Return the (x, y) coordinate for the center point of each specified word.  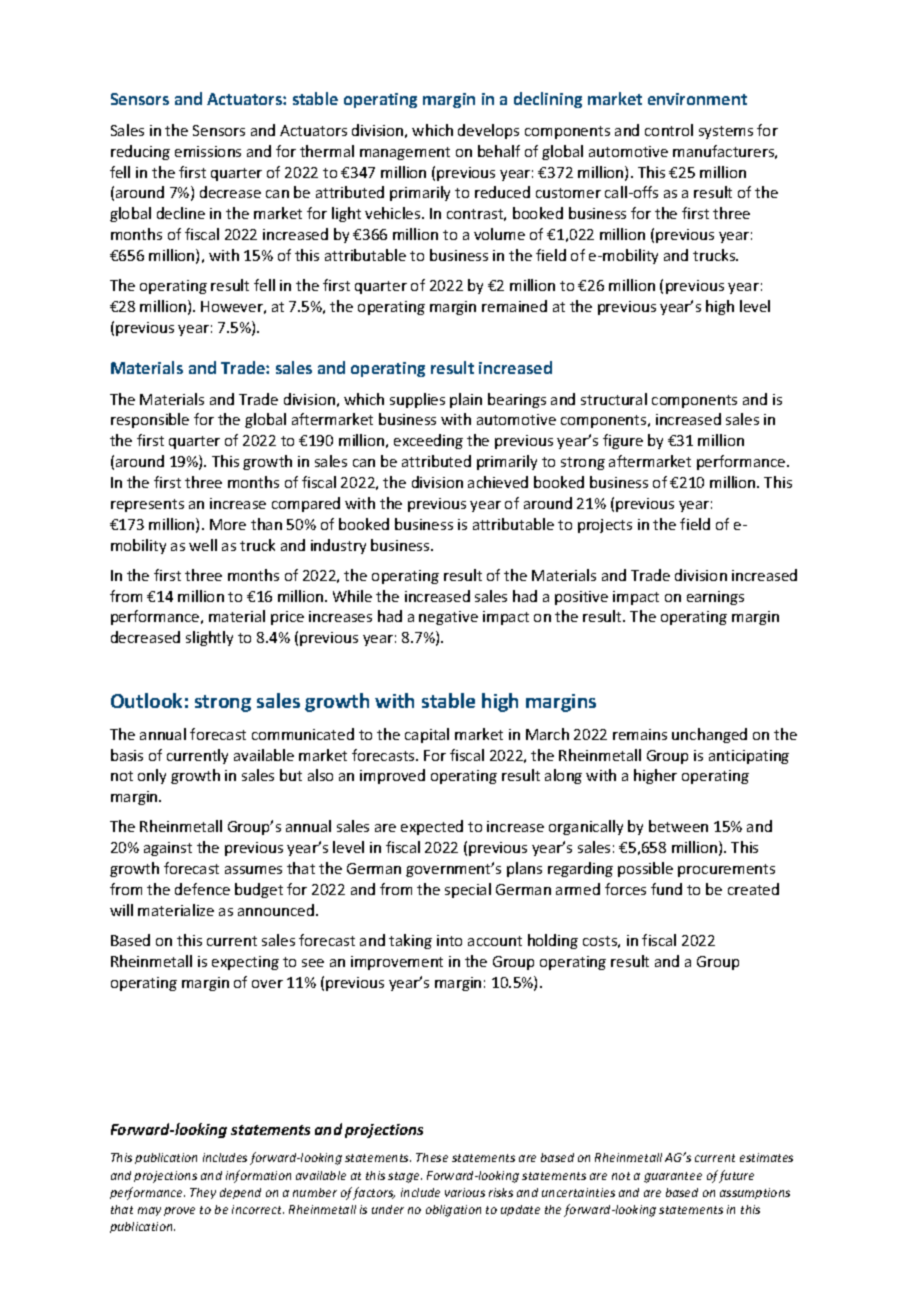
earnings (715, 598)
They (203, 1193)
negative (448, 618)
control (669, 130)
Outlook (146, 700)
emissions (208, 151)
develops (488, 131)
